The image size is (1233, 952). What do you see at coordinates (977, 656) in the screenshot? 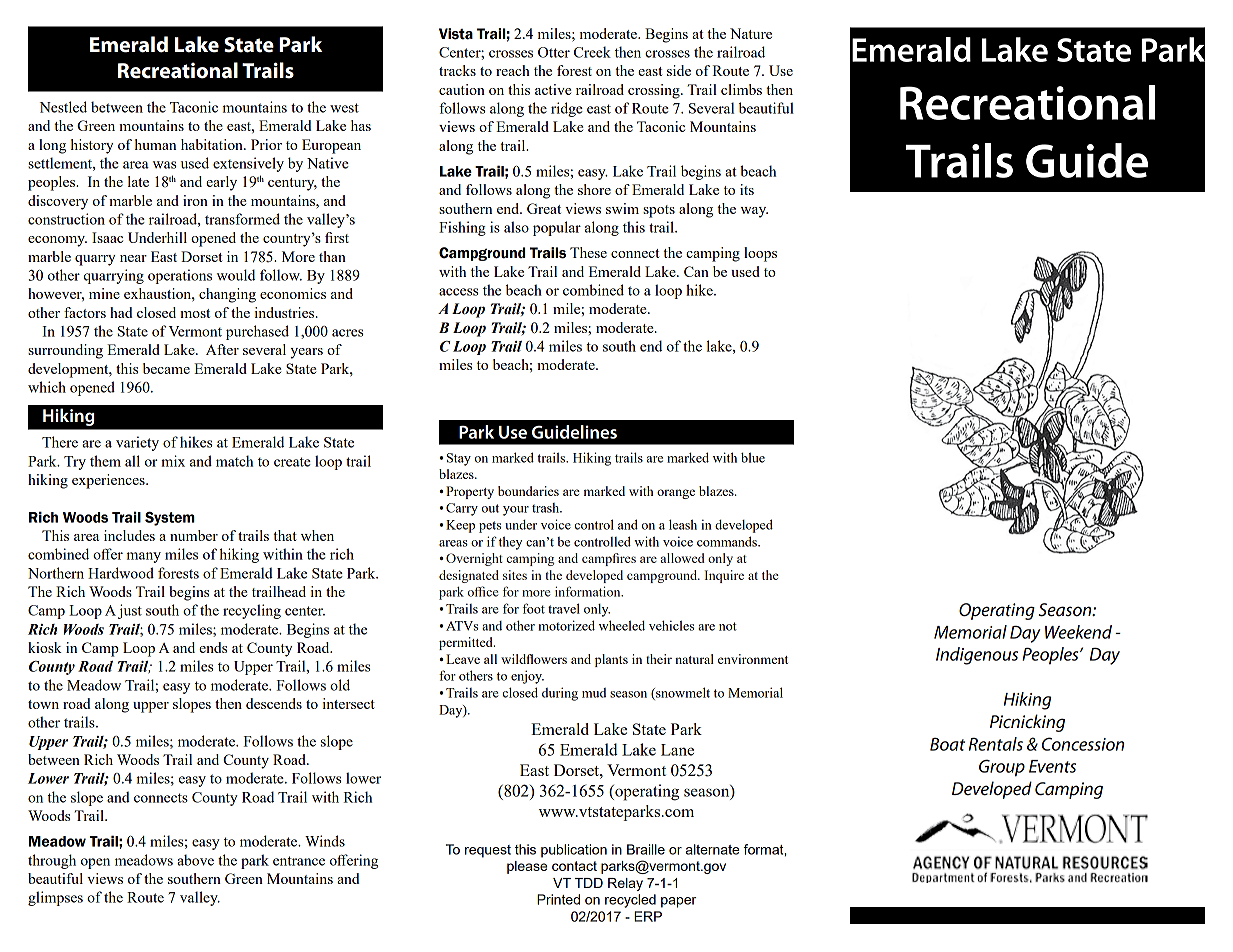
I see `Indigenous` at bounding box center [977, 656].
